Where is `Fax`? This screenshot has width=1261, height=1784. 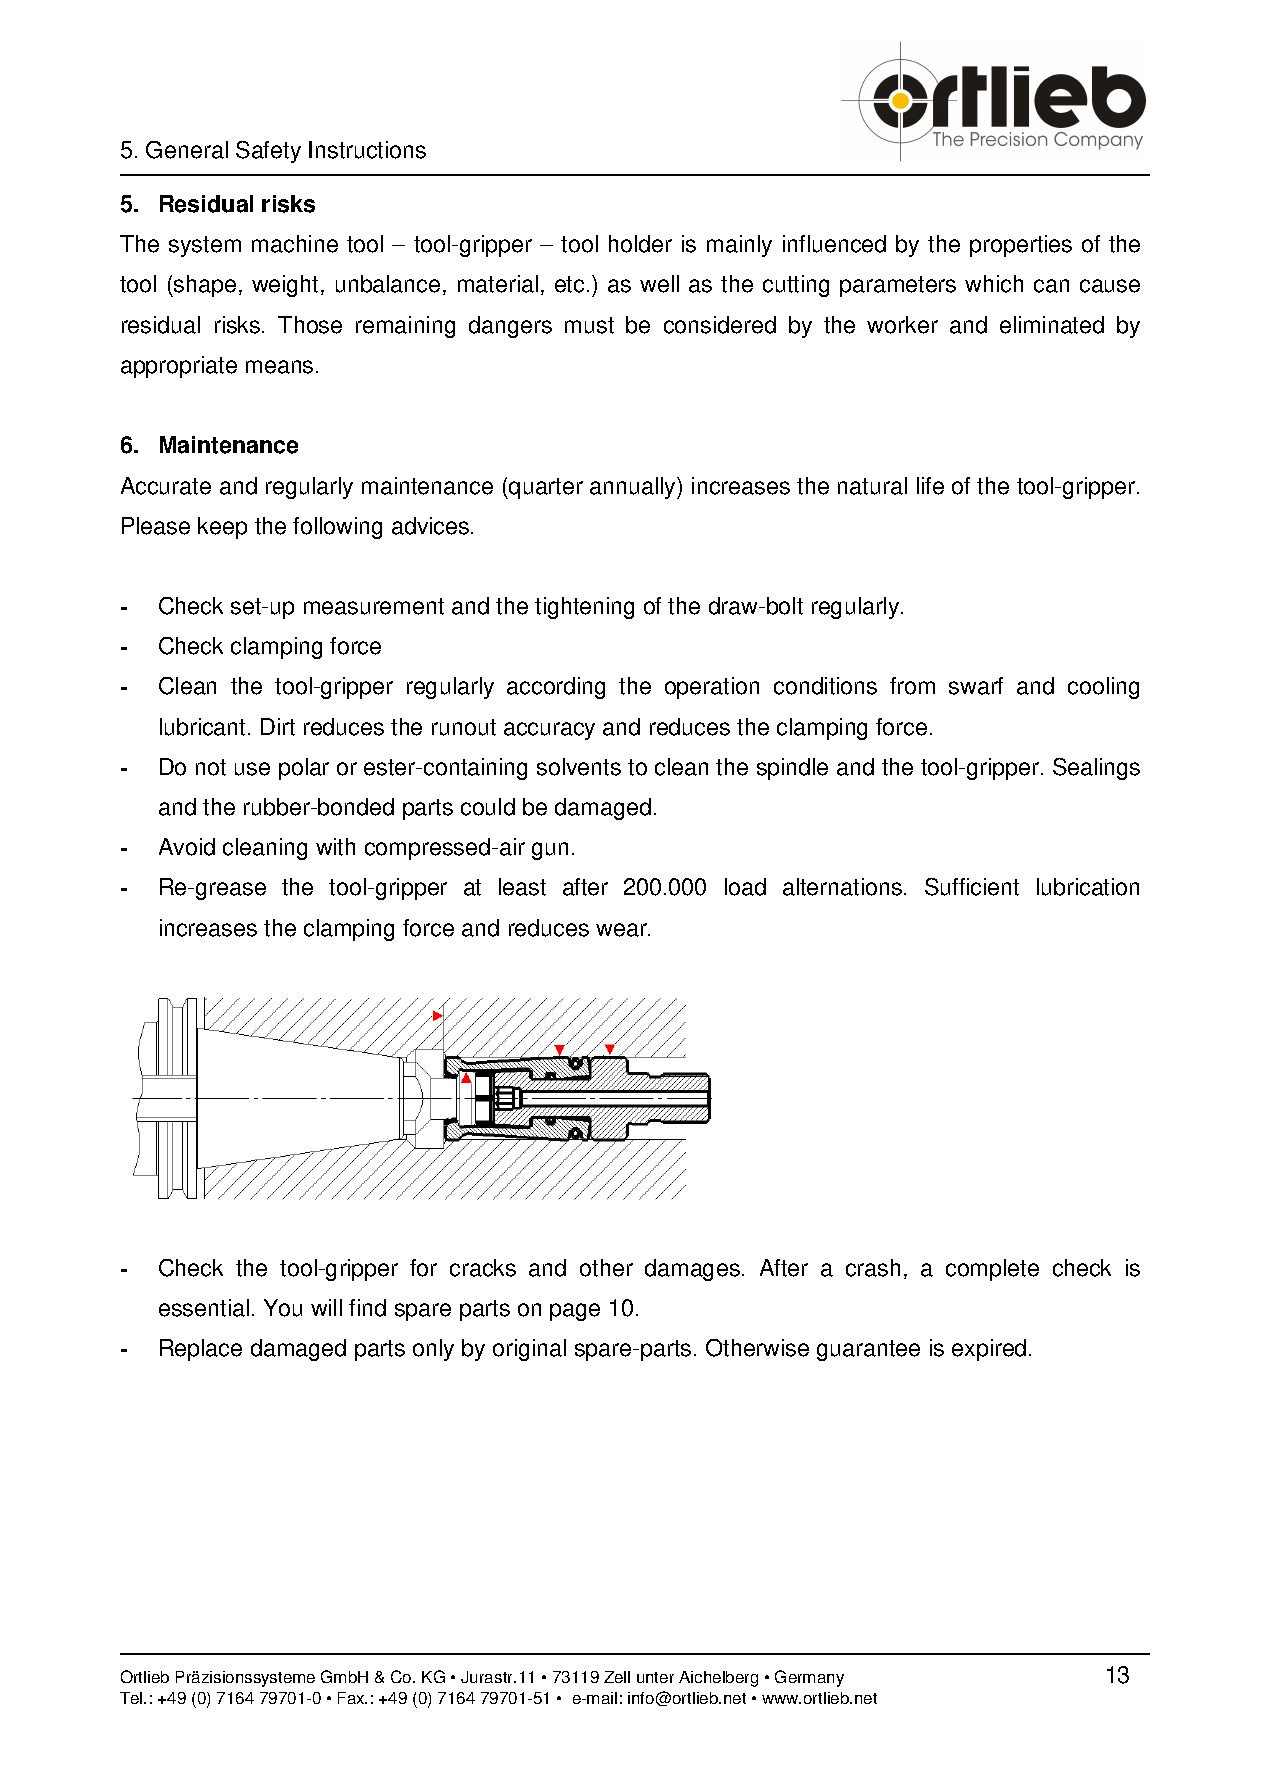 Fax is located at coordinates (352, 1698).
